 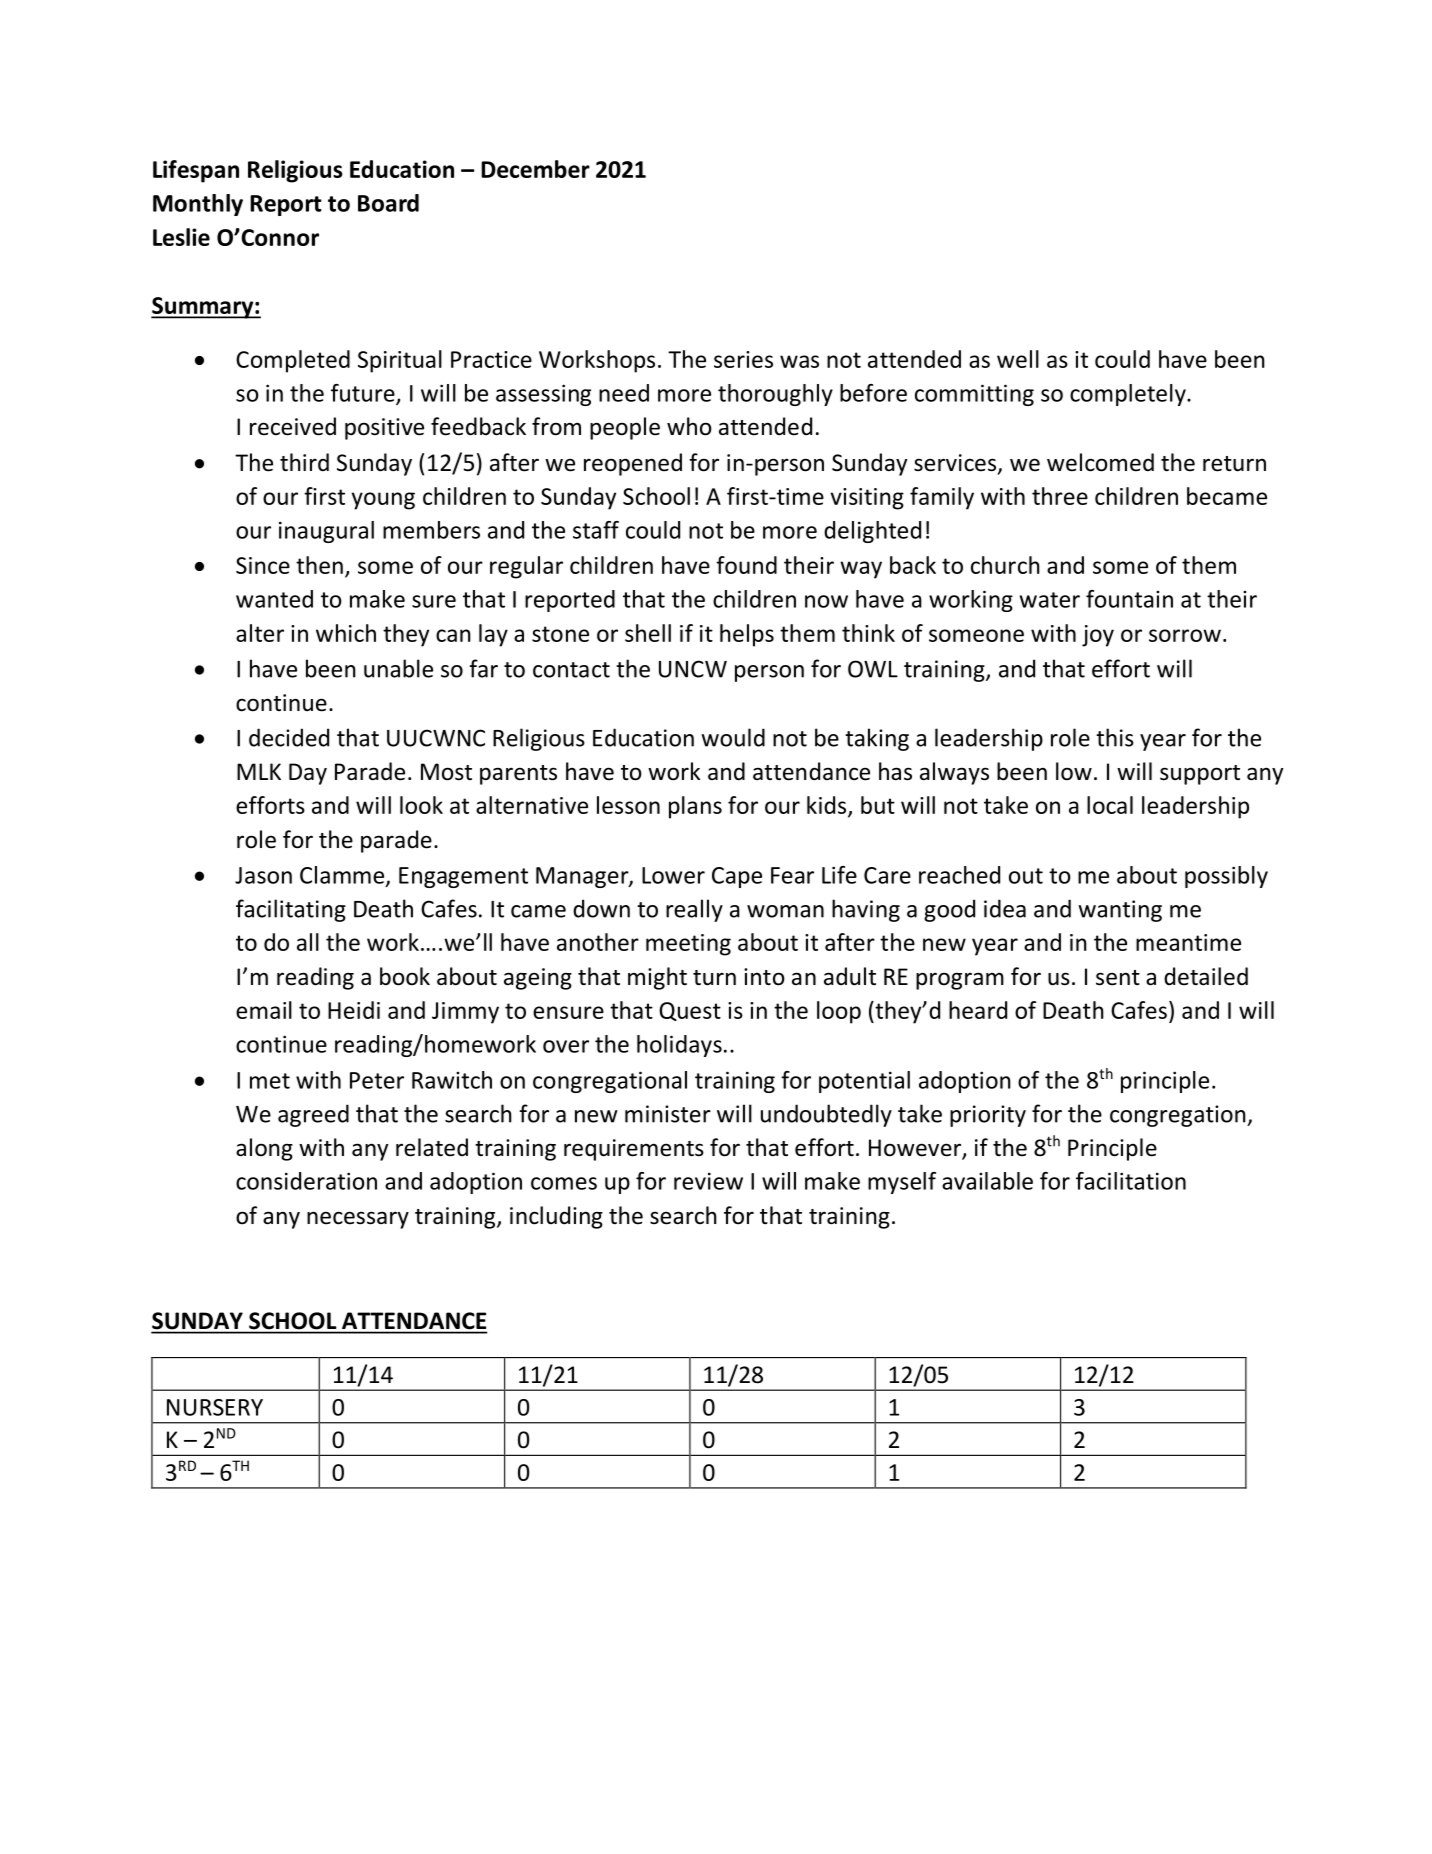 I want to click on local, so click(x=1110, y=805).
